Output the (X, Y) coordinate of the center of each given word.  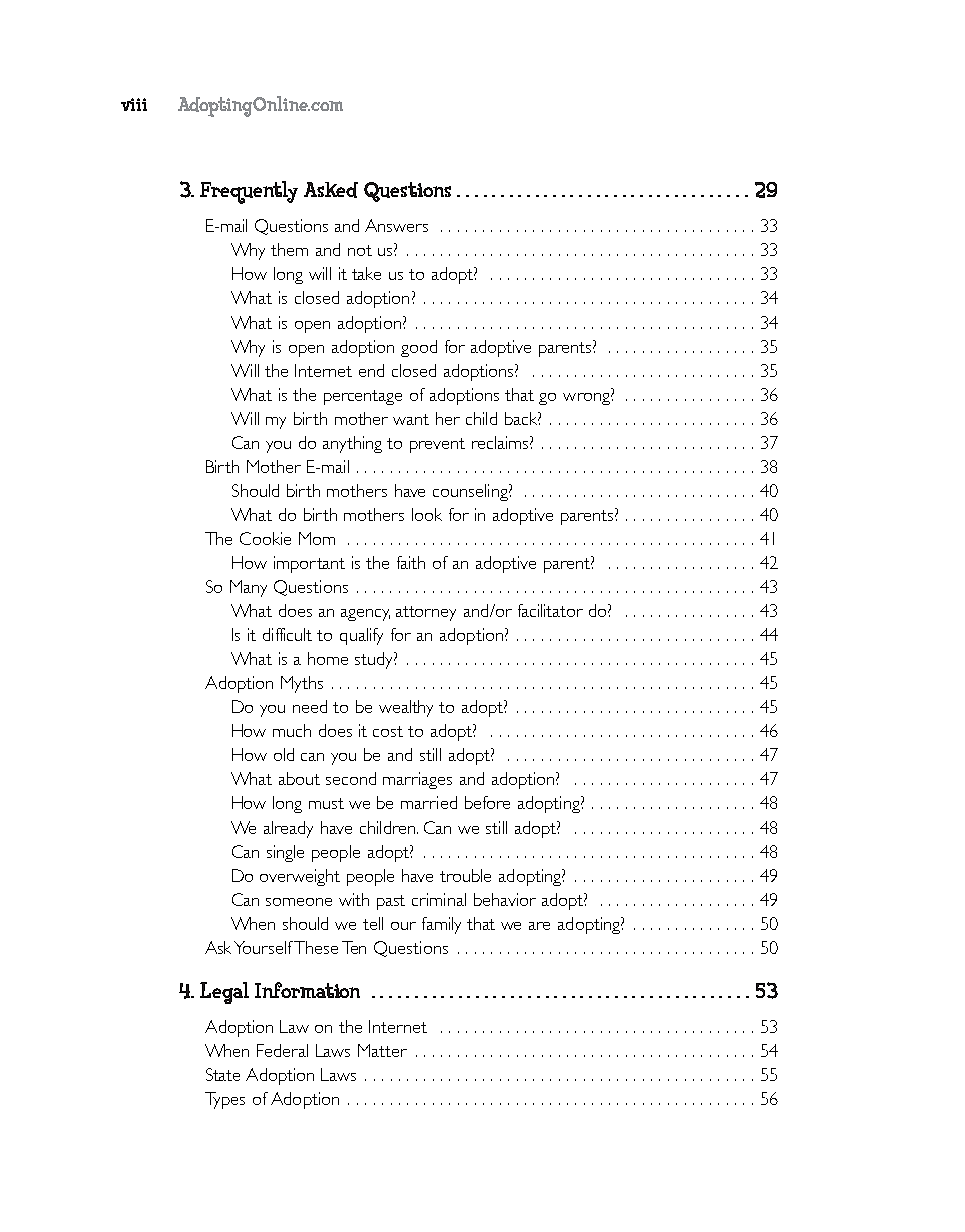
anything (352, 444)
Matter (382, 1050)
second (351, 778)
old (284, 754)
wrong (587, 399)
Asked (331, 190)
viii (134, 104)
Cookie (265, 538)
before (487, 802)
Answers (396, 225)
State (223, 1074)
